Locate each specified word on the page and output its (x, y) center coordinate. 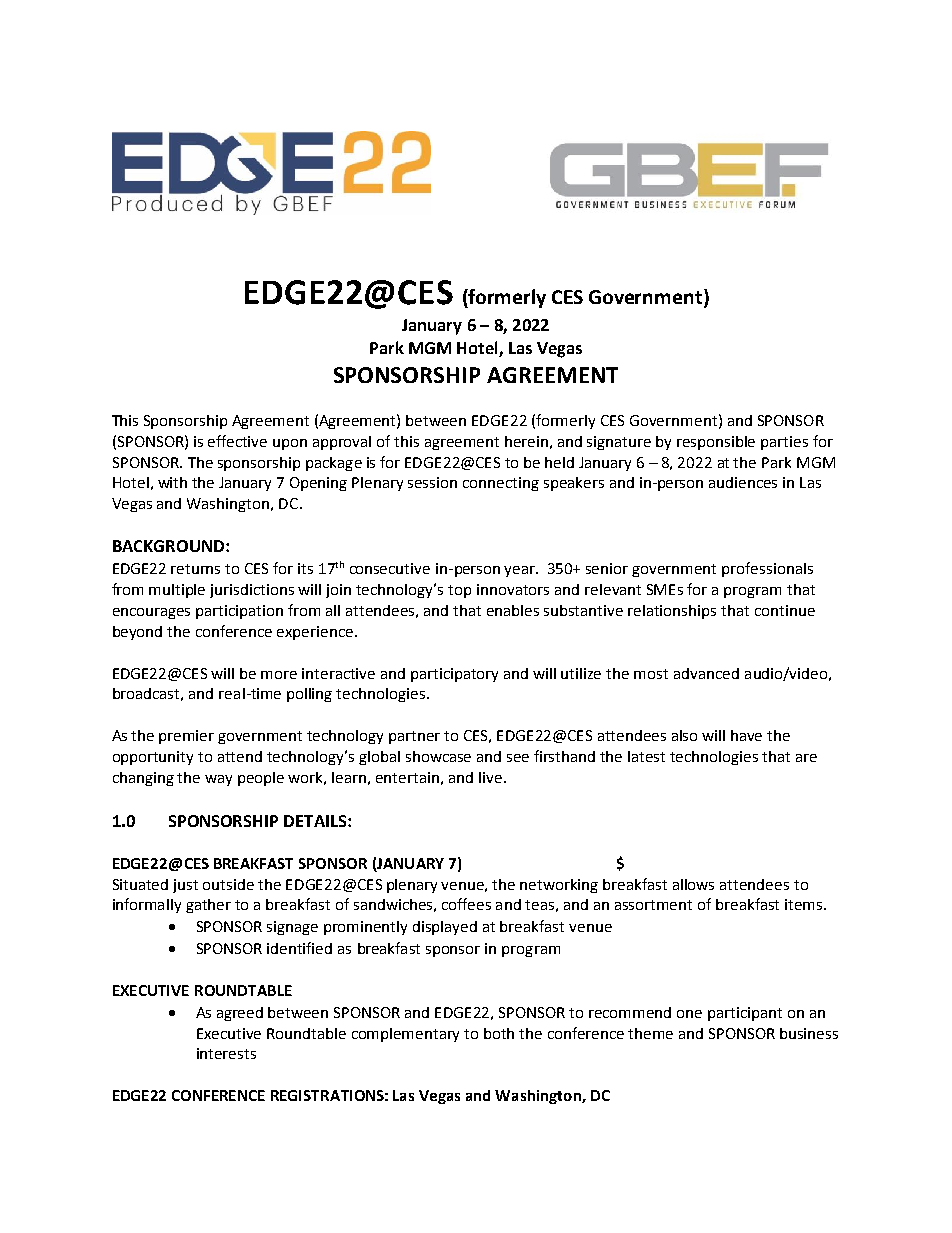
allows (693, 884)
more (279, 675)
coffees (466, 904)
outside (228, 884)
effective (237, 441)
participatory (454, 675)
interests (226, 1053)
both (499, 1033)
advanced (706, 673)
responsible (716, 443)
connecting (501, 484)
